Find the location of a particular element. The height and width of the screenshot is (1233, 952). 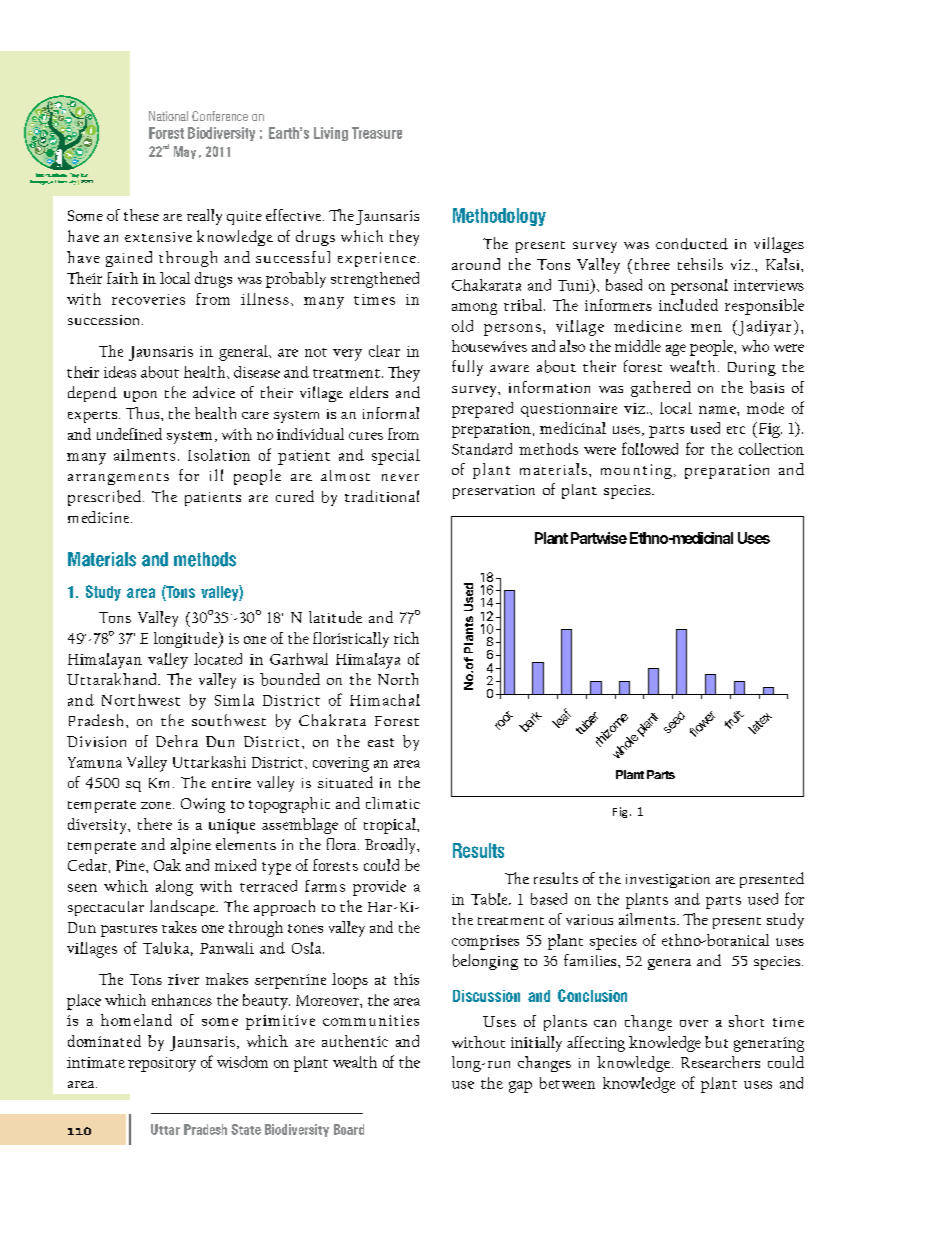

Isolation is located at coordinates (219, 455).
